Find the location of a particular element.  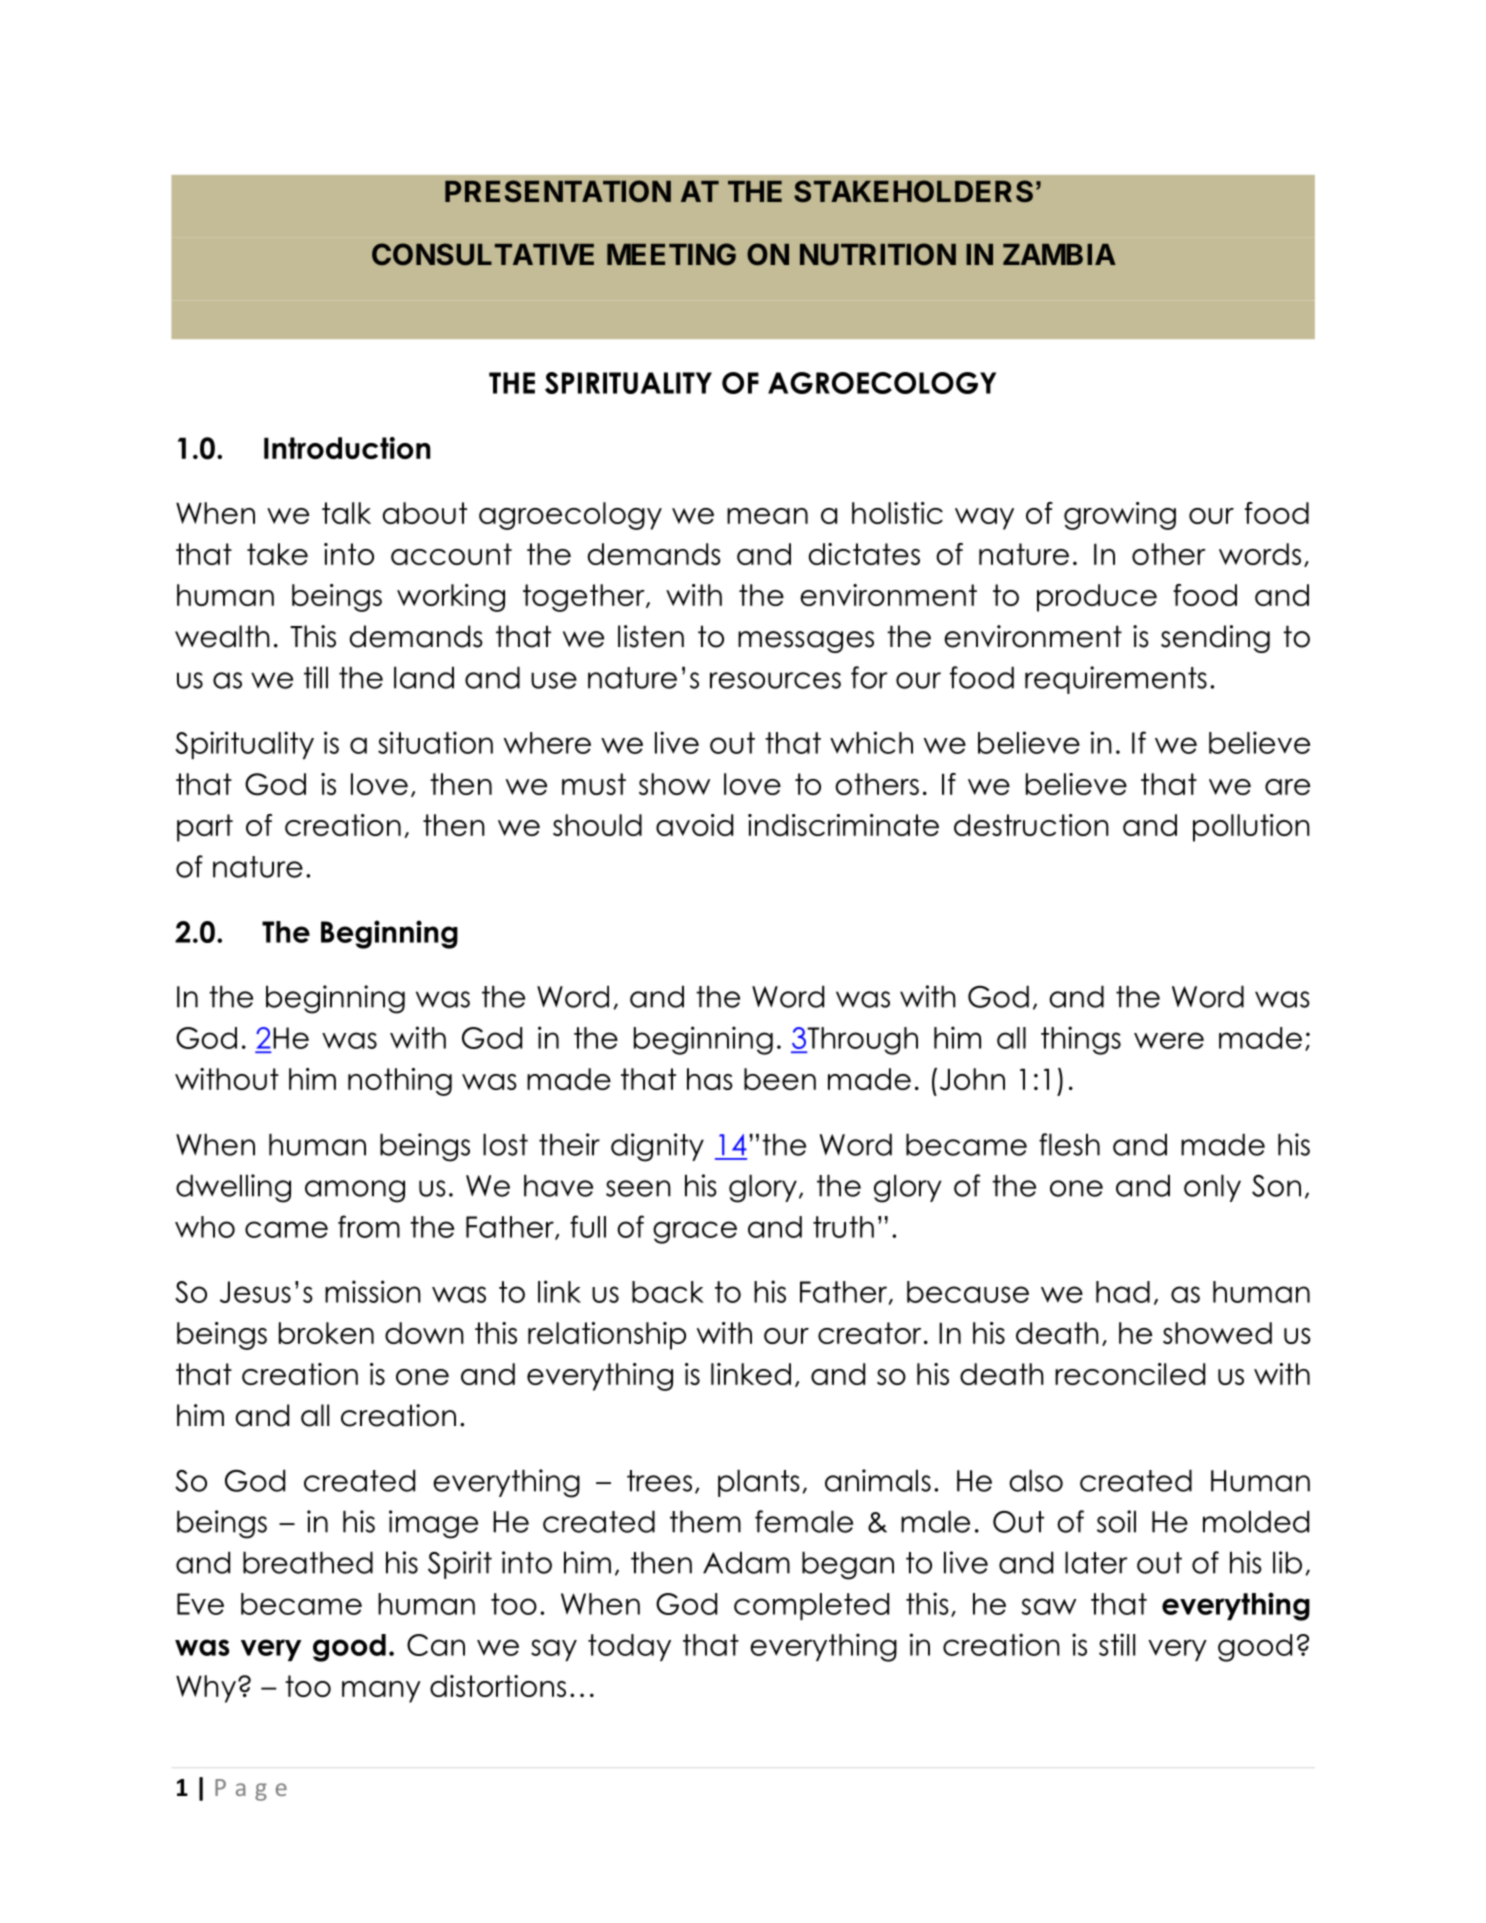

produce is located at coordinates (1097, 598).
